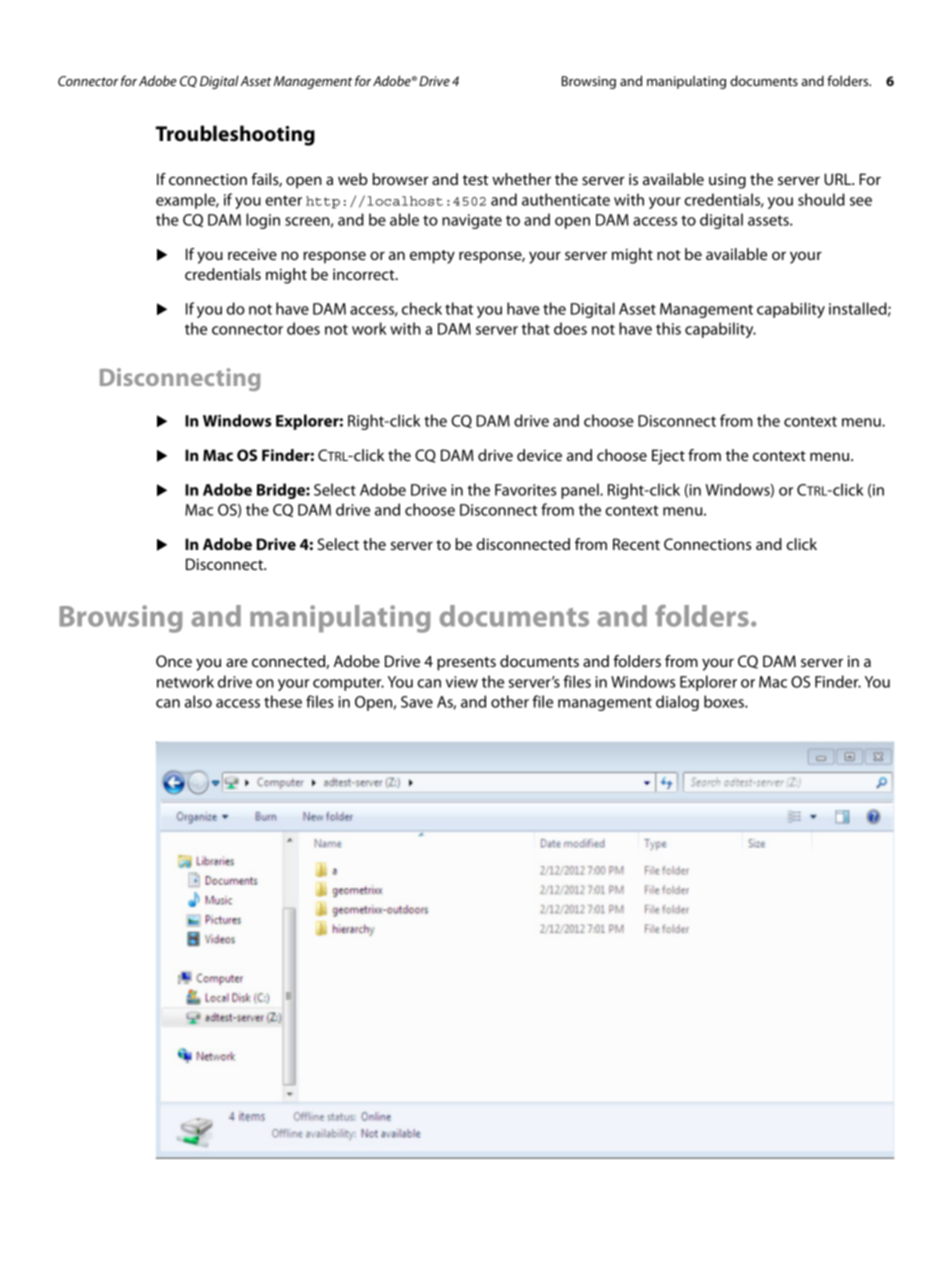  What do you see at coordinates (581, 491) in the image?
I see `panel` at bounding box center [581, 491].
